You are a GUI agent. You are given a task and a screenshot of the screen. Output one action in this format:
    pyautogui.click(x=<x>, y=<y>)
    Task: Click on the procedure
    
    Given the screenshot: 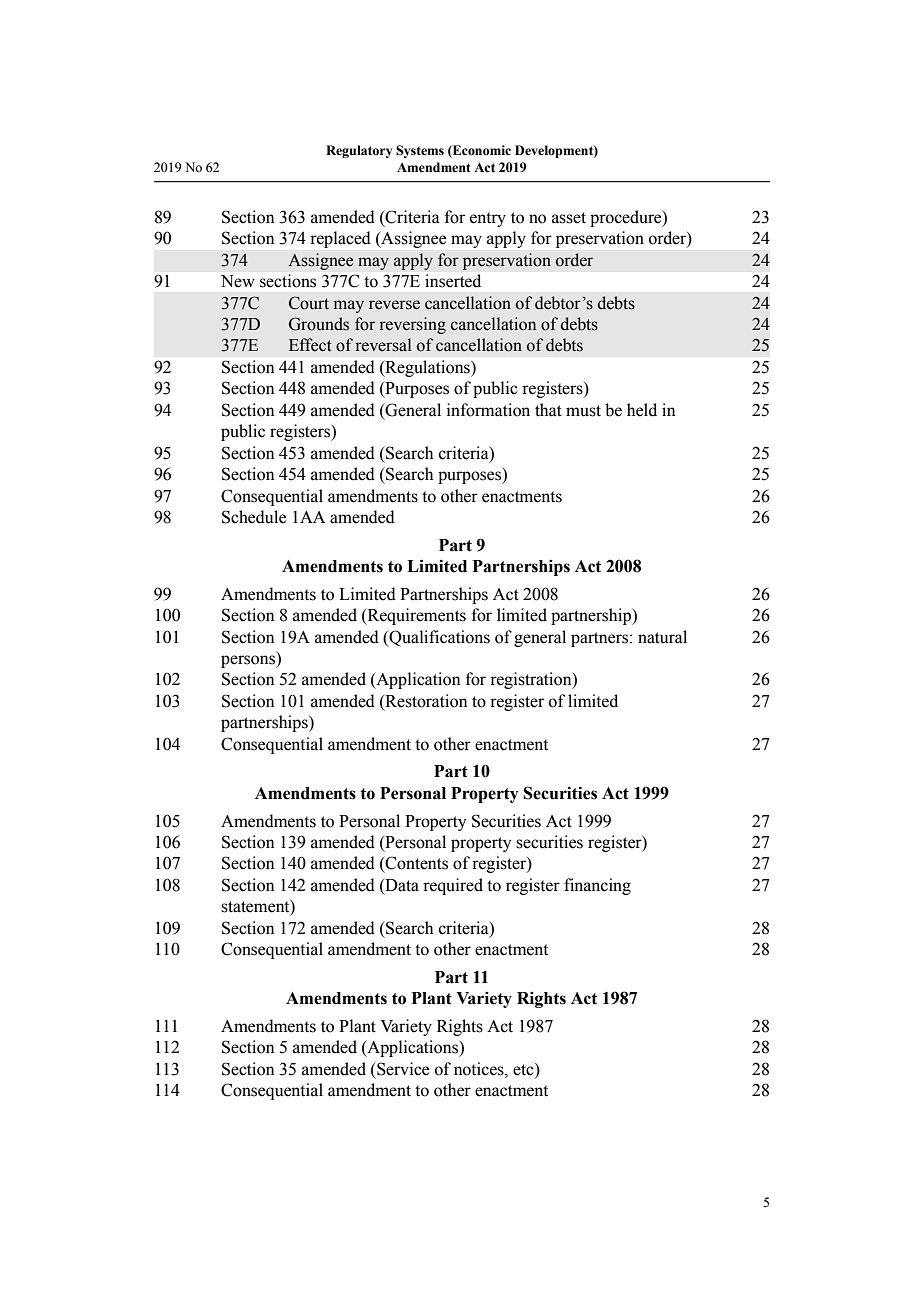 What is the action you would take?
    pyautogui.click(x=627, y=218)
